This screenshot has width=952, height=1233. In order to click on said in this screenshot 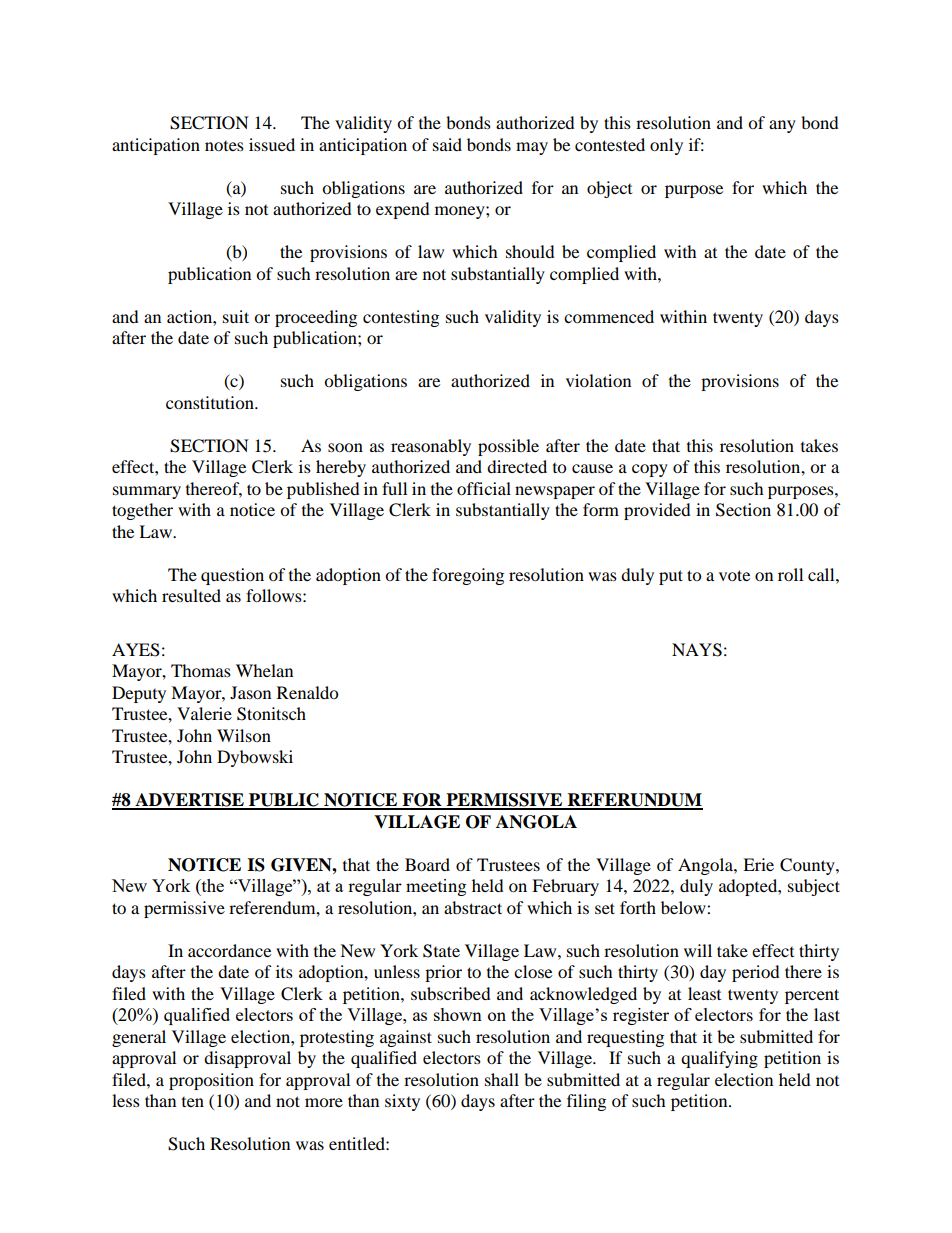, I will do `click(447, 144)`.
